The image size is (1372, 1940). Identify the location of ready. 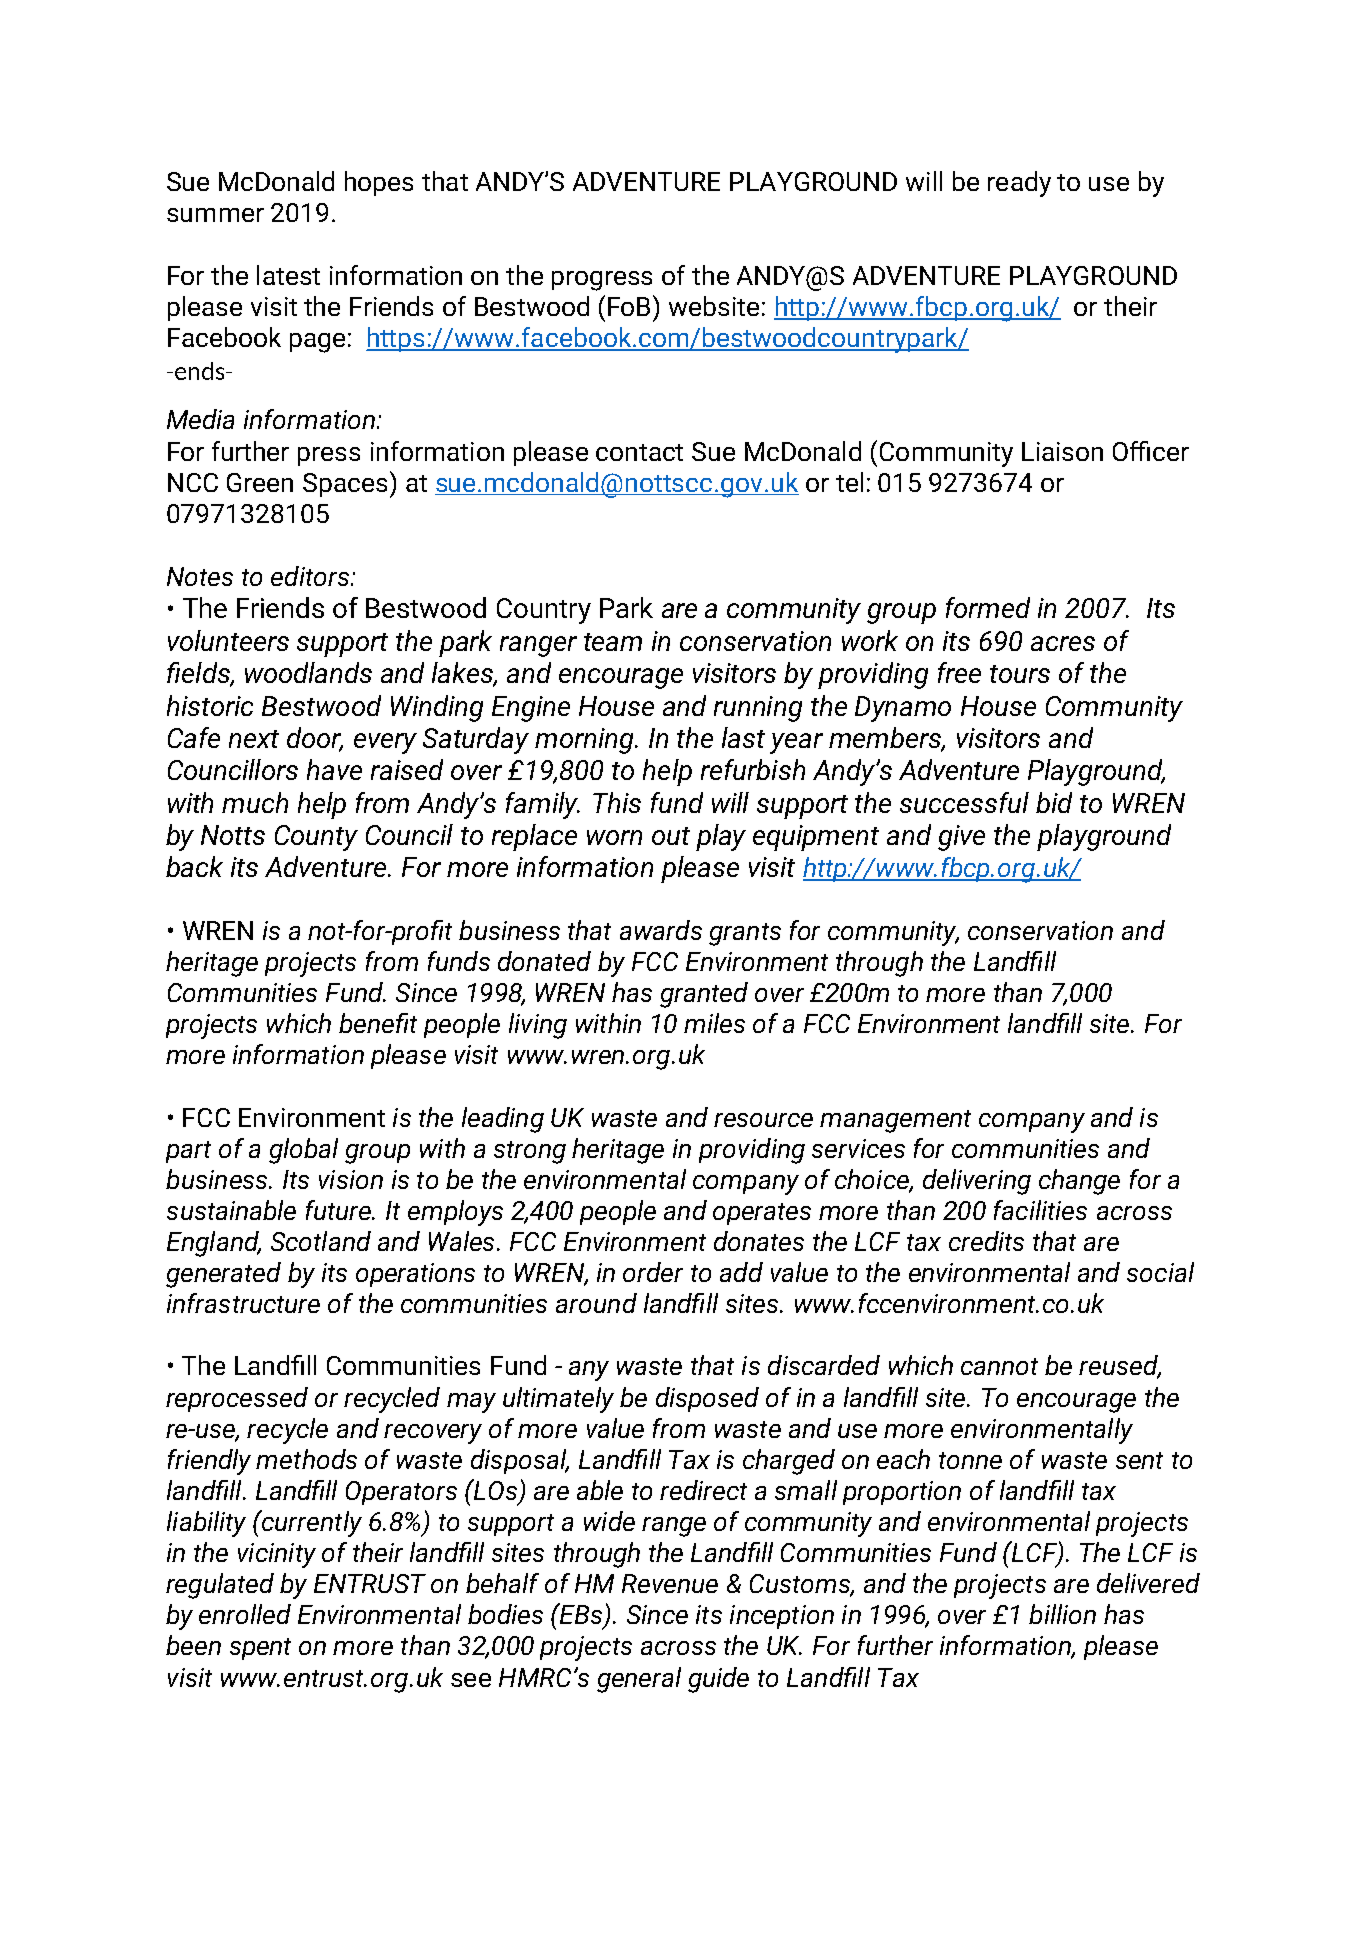
(1019, 184).
